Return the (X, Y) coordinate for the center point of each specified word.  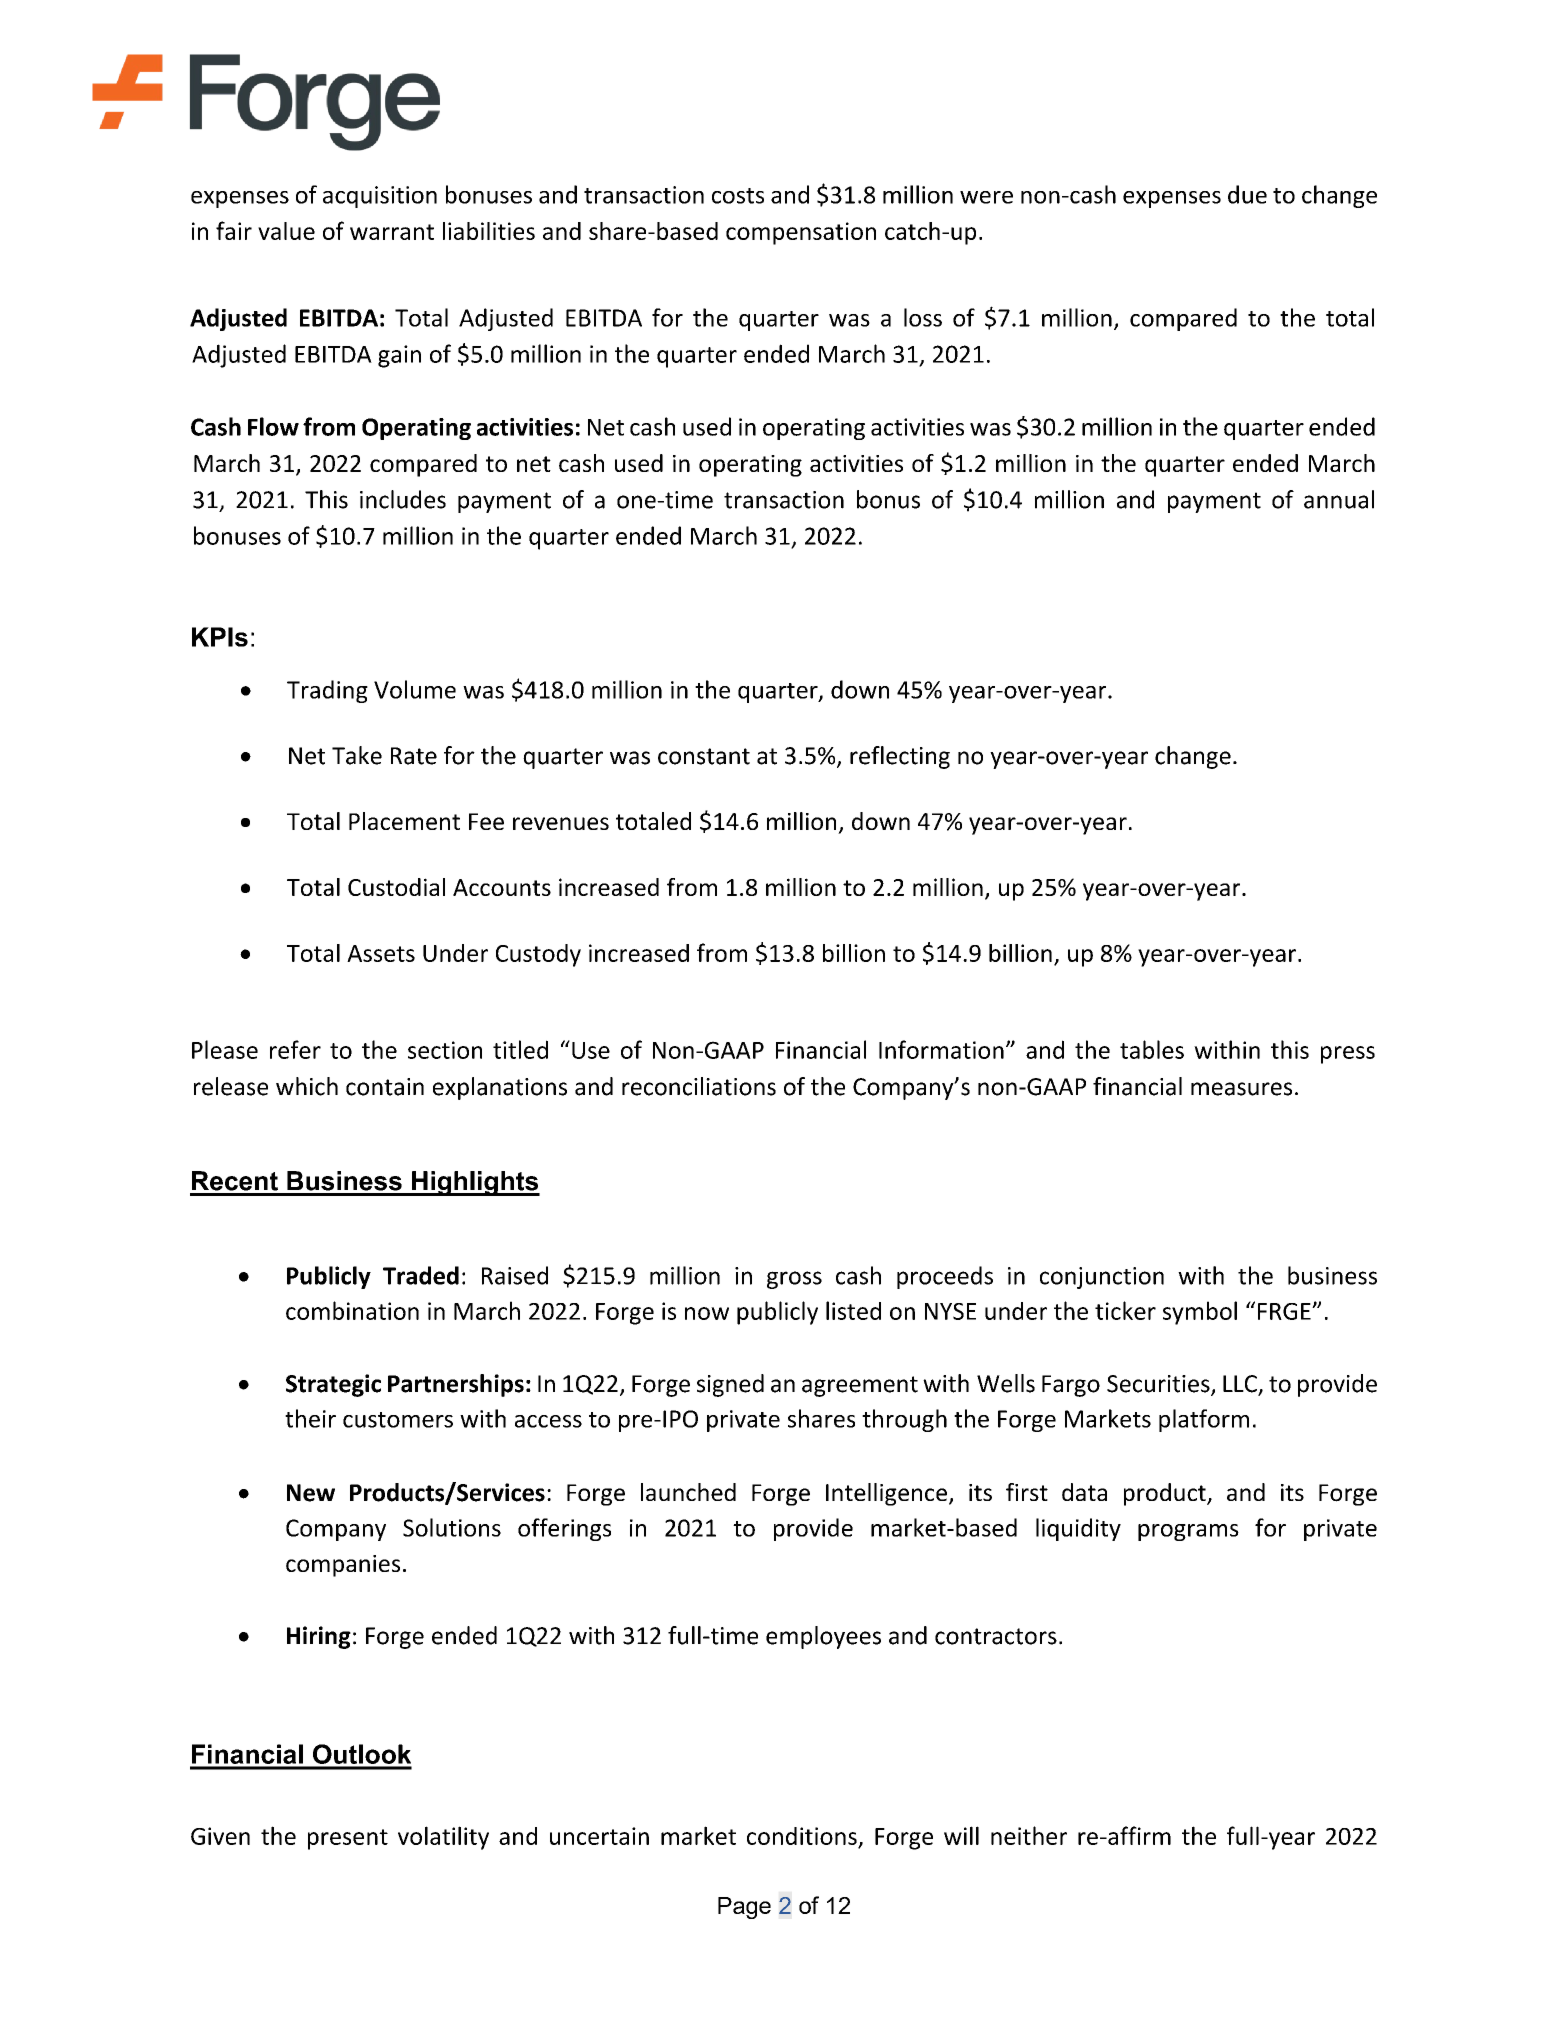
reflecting (900, 757)
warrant (392, 232)
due (1247, 194)
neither (1029, 1835)
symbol (1200, 1313)
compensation (801, 233)
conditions (802, 1836)
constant (704, 756)
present (348, 1839)
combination (352, 1310)
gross (794, 1280)
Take (357, 755)
